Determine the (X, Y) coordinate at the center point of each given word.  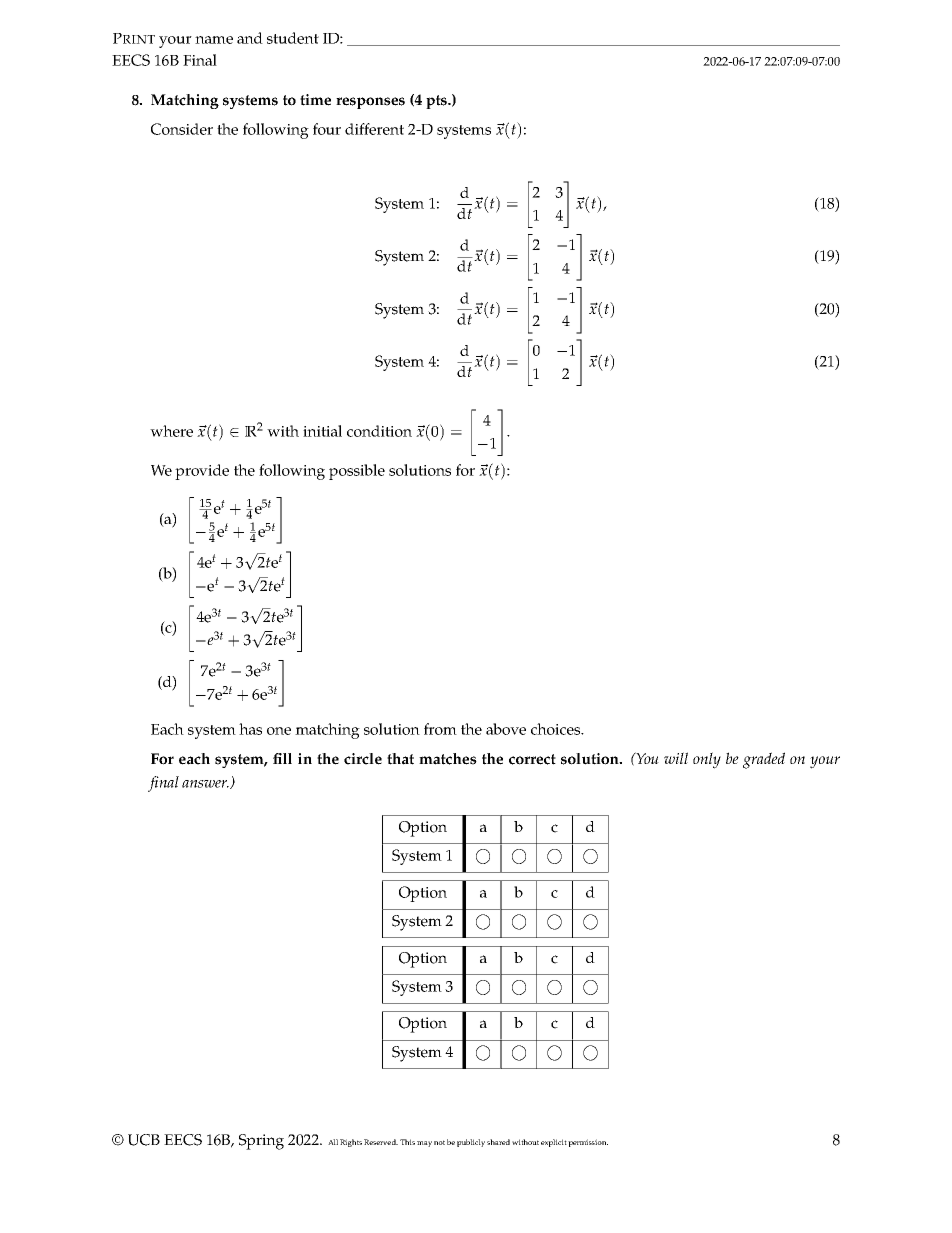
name (214, 40)
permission (588, 1143)
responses (370, 103)
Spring (261, 1142)
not (439, 1142)
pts (438, 102)
